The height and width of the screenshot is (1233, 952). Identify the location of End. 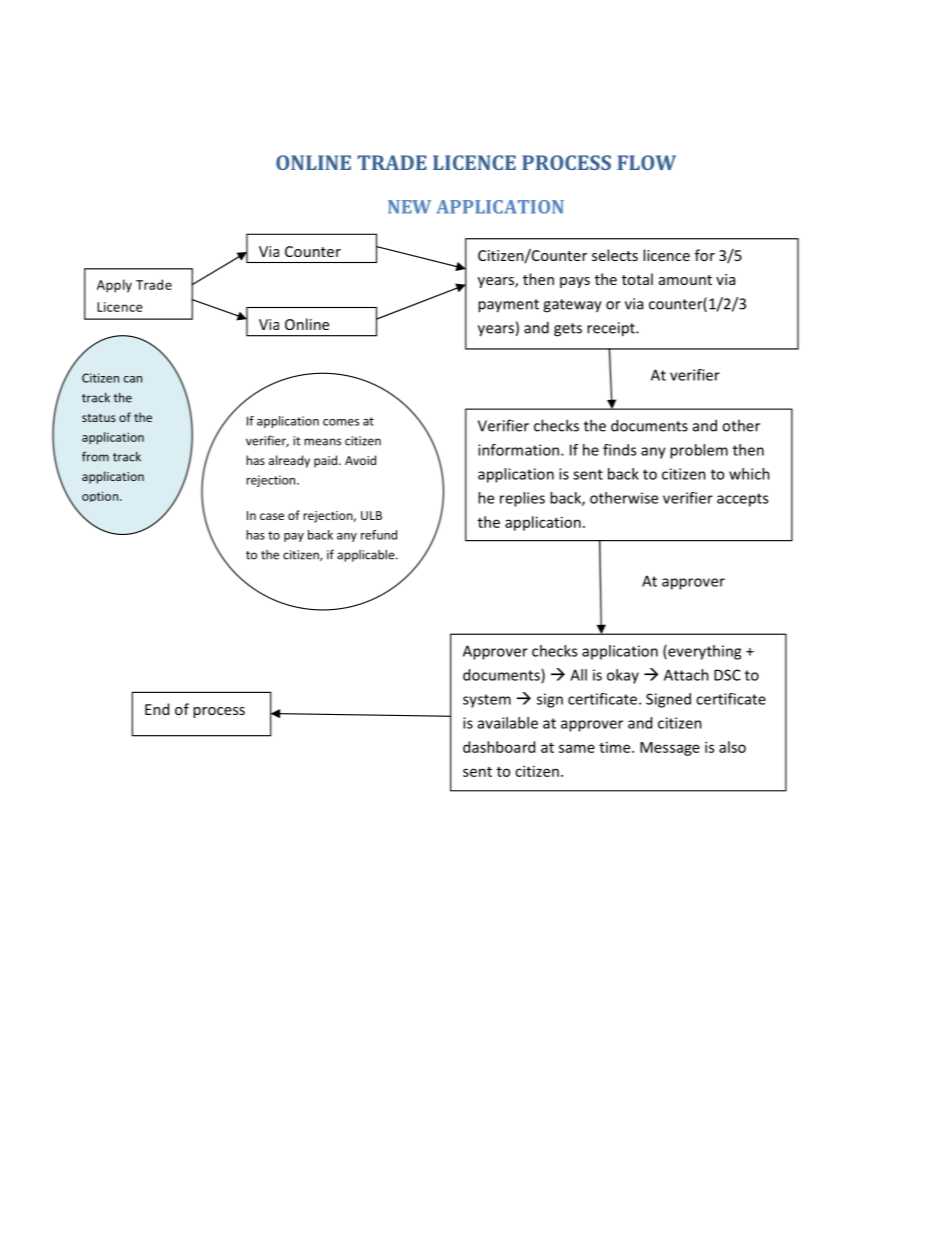
(157, 709).
